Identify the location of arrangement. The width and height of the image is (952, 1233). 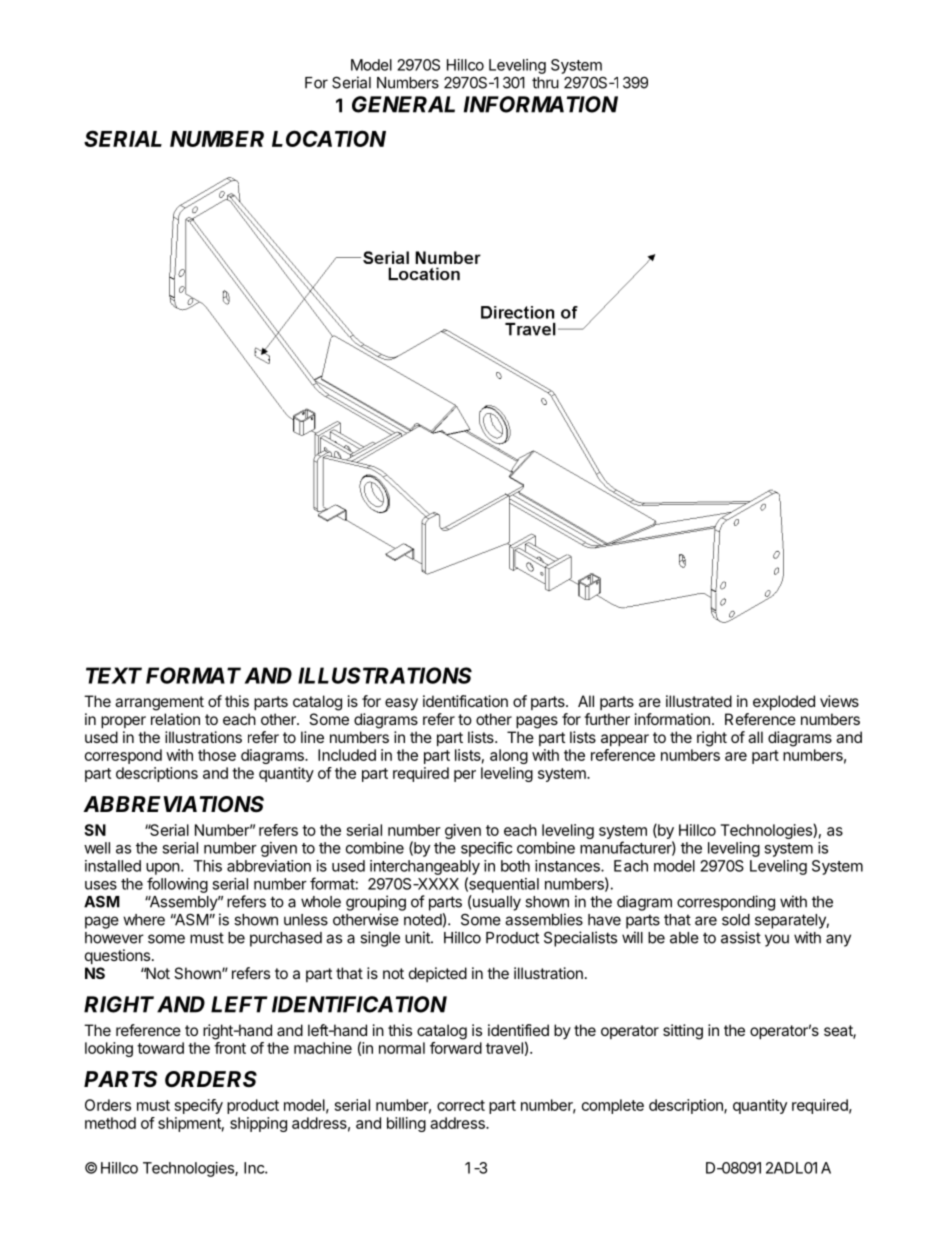
(159, 703).
